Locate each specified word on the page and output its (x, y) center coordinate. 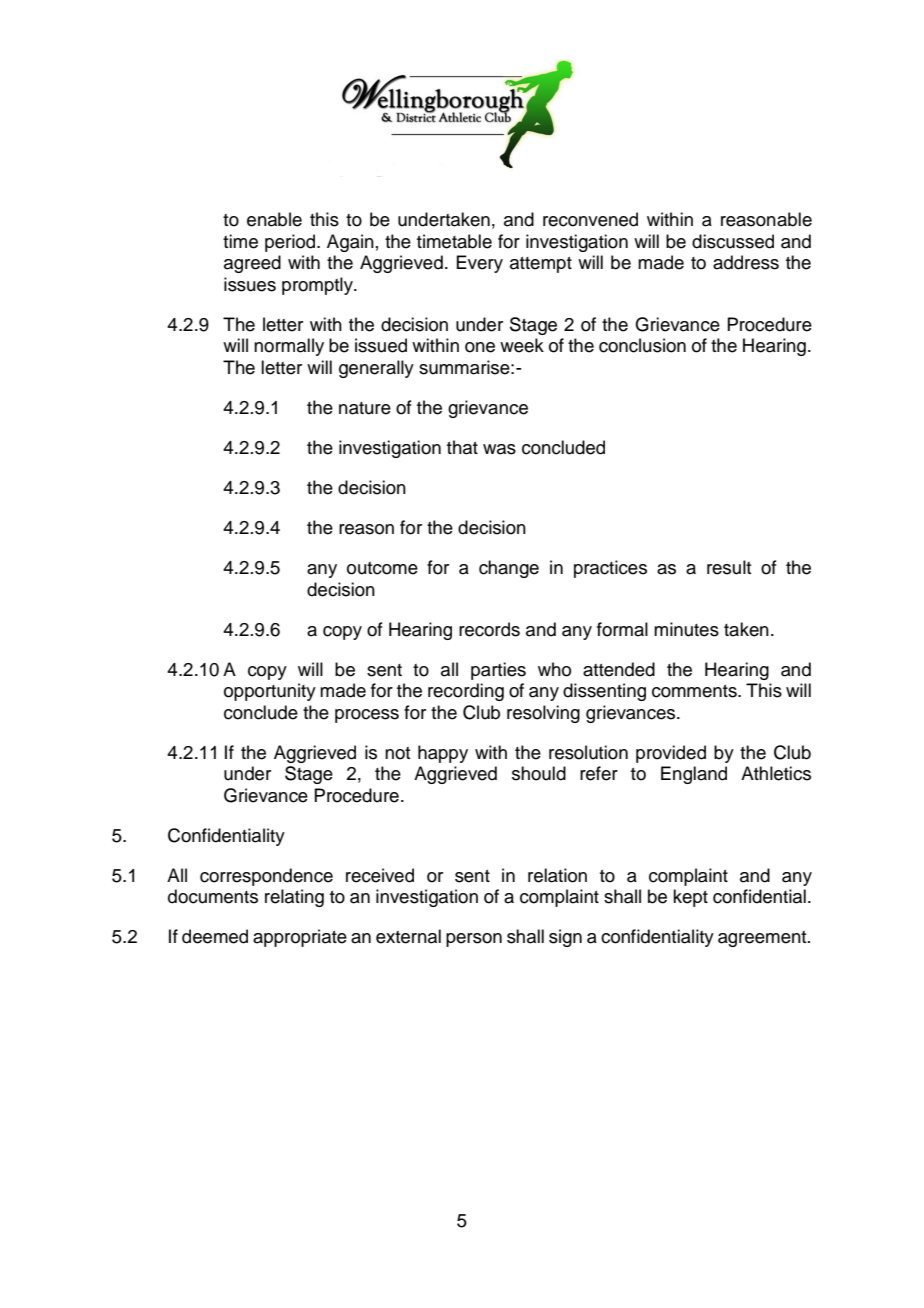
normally (289, 347)
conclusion (642, 345)
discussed (733, 241)
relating (294, 898)
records (489, 629)
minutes (686, 629)
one (480, 347)
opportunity (270, 692)
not (397, 753)
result (729, 567)
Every (479, 264)
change (509, 569)
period (291, 243)
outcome (382, 568)
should (539, 773)
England (694, 775)
